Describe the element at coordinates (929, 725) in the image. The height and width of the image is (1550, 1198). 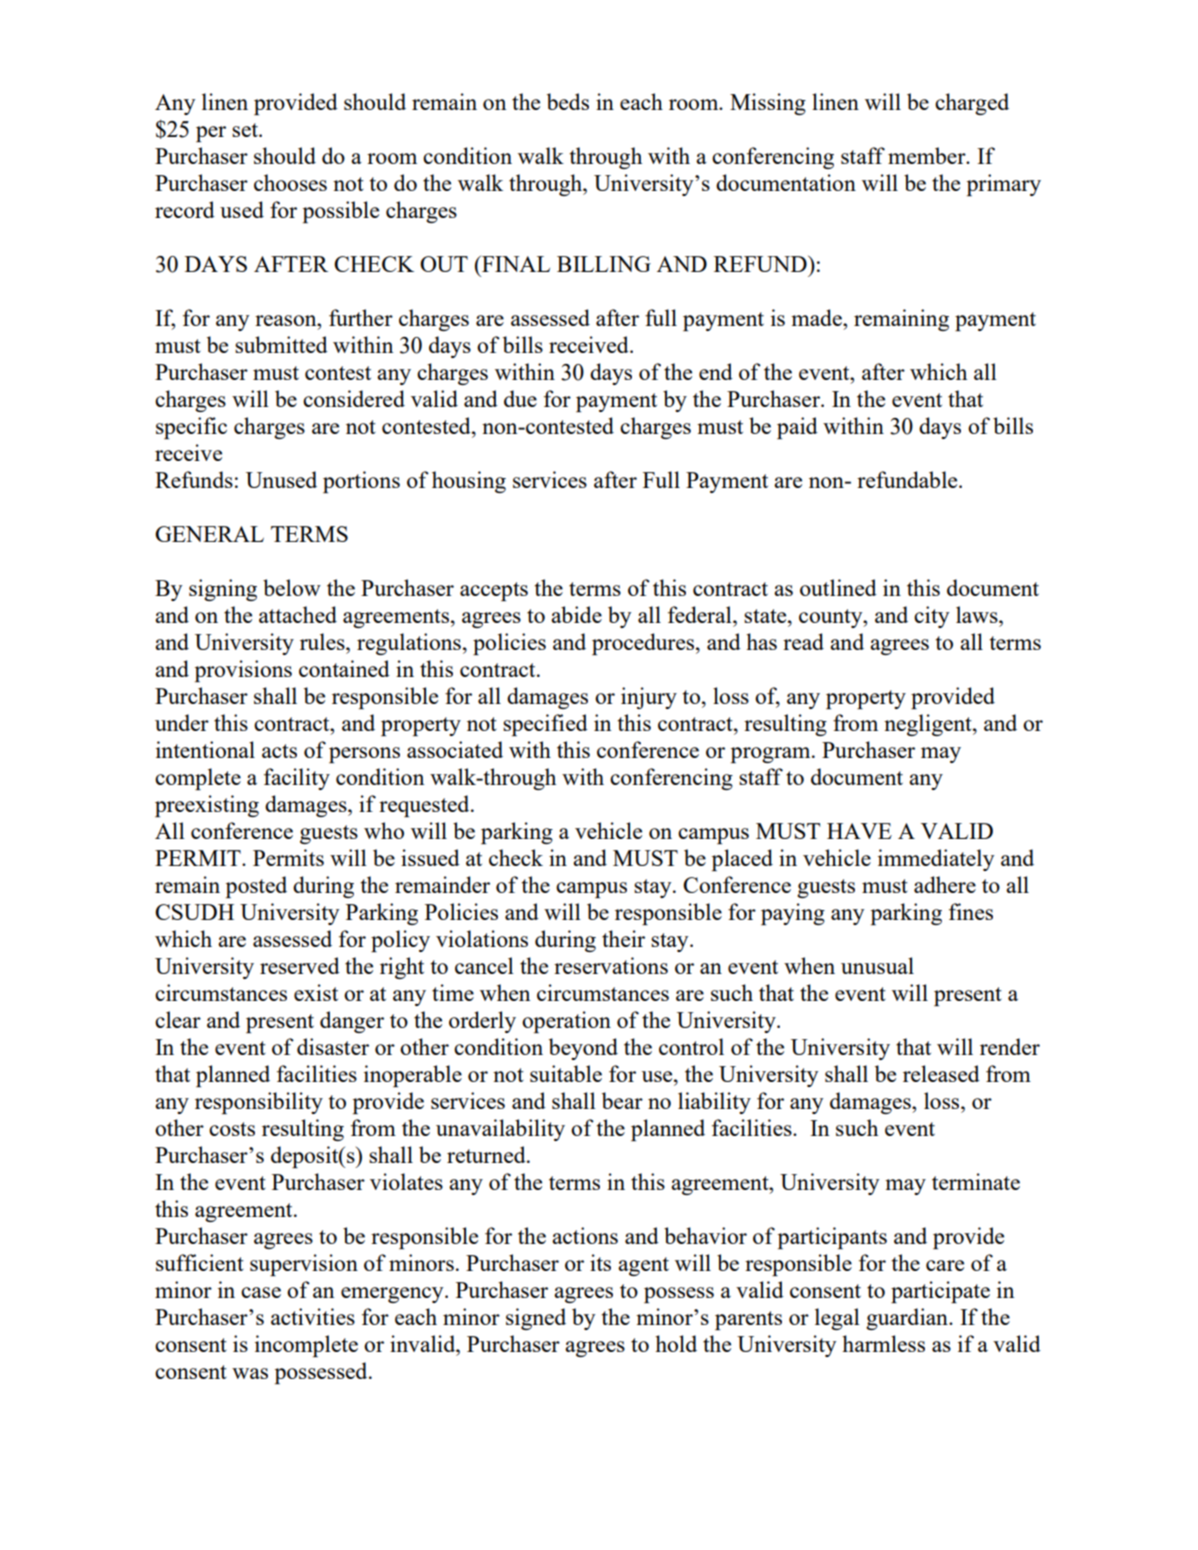
I see `negligent` at that location.
